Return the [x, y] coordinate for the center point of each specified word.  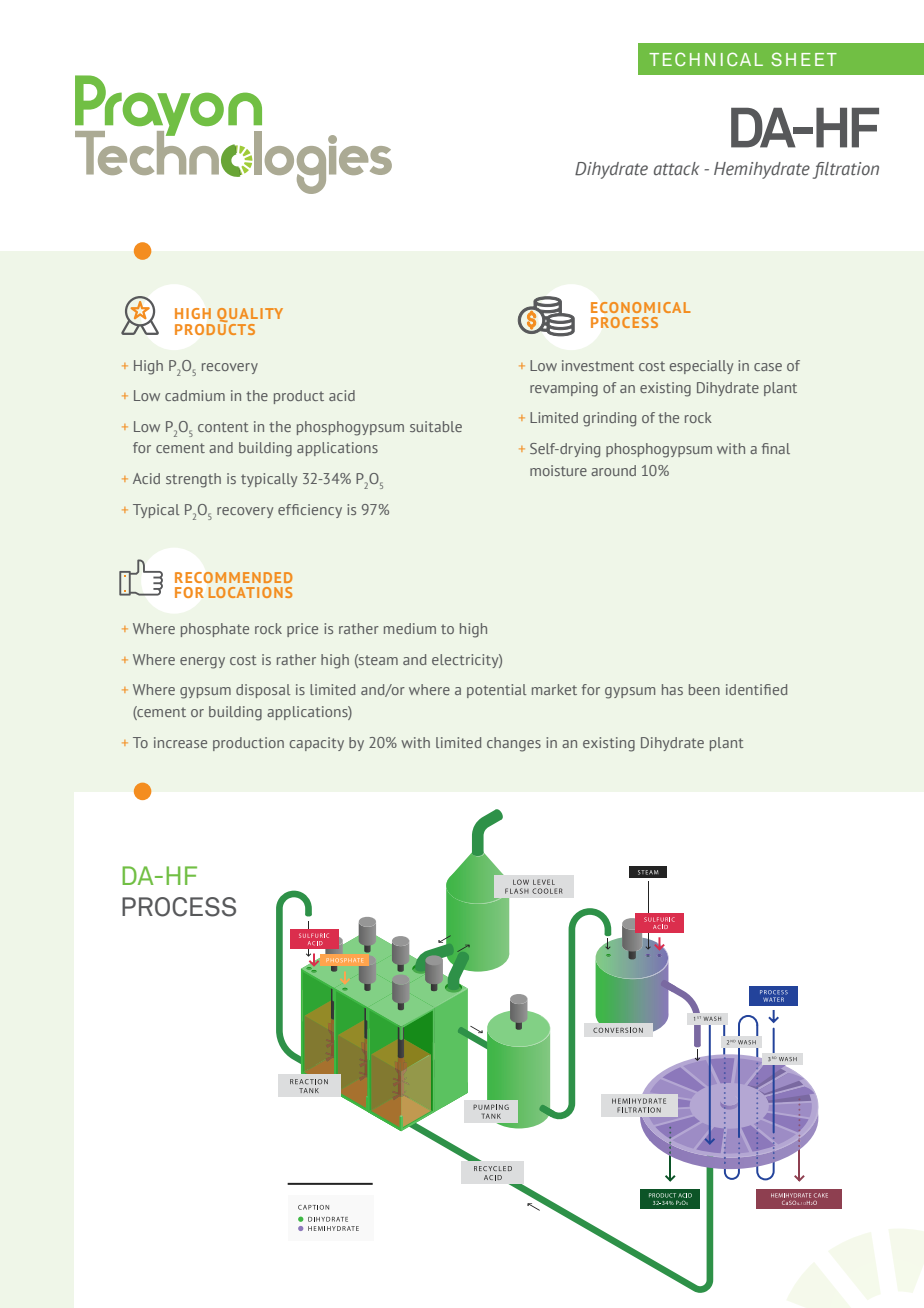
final [776, 448]
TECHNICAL [706, 59]
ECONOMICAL [641, 307]
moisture [558, 470]
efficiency [310, 511]
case [768, 367]
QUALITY [250, 316]
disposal [263, 691]
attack [676, 169]
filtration [846, 170]
